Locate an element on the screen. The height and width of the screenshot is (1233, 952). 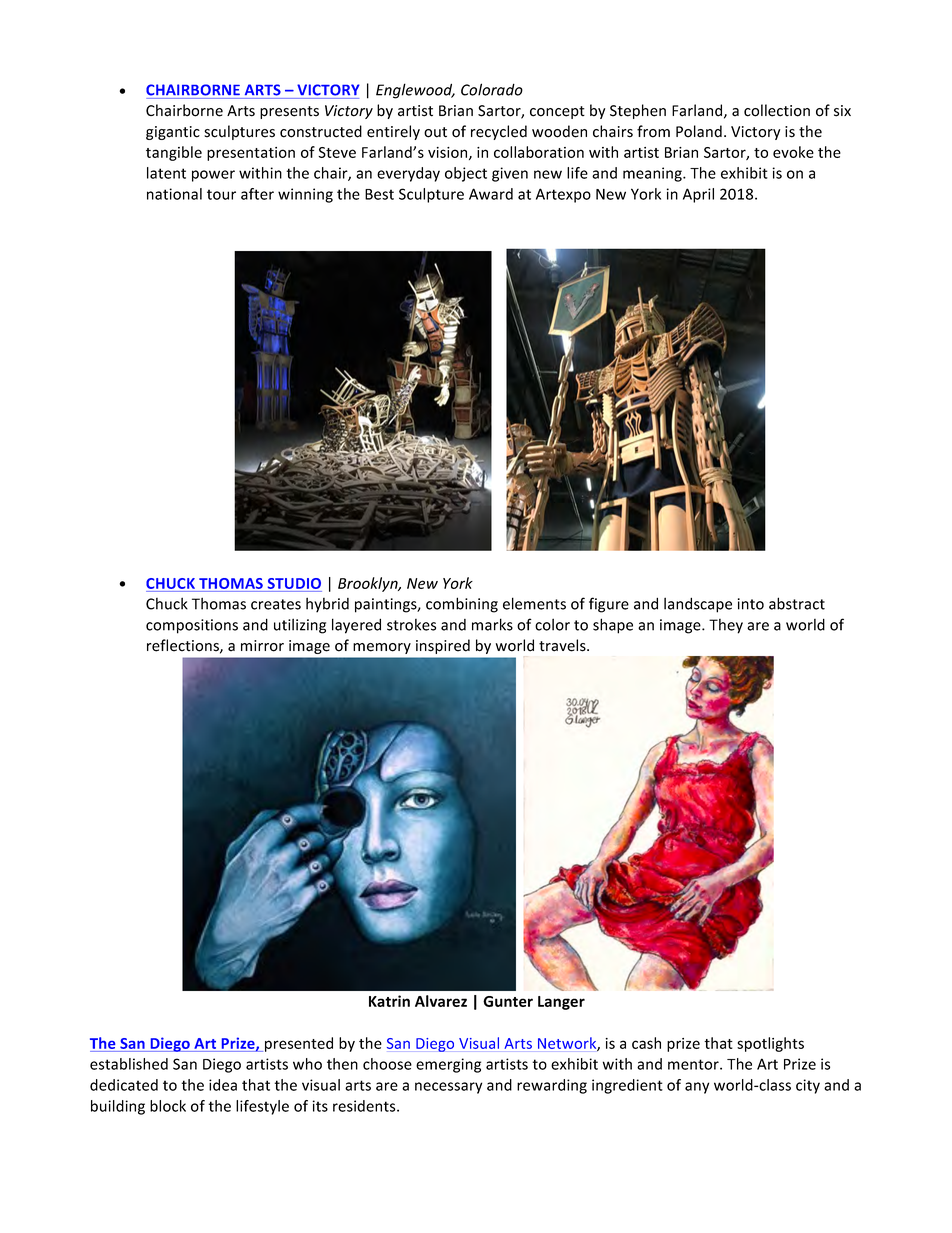
into is located at coordinates (751, 604).
